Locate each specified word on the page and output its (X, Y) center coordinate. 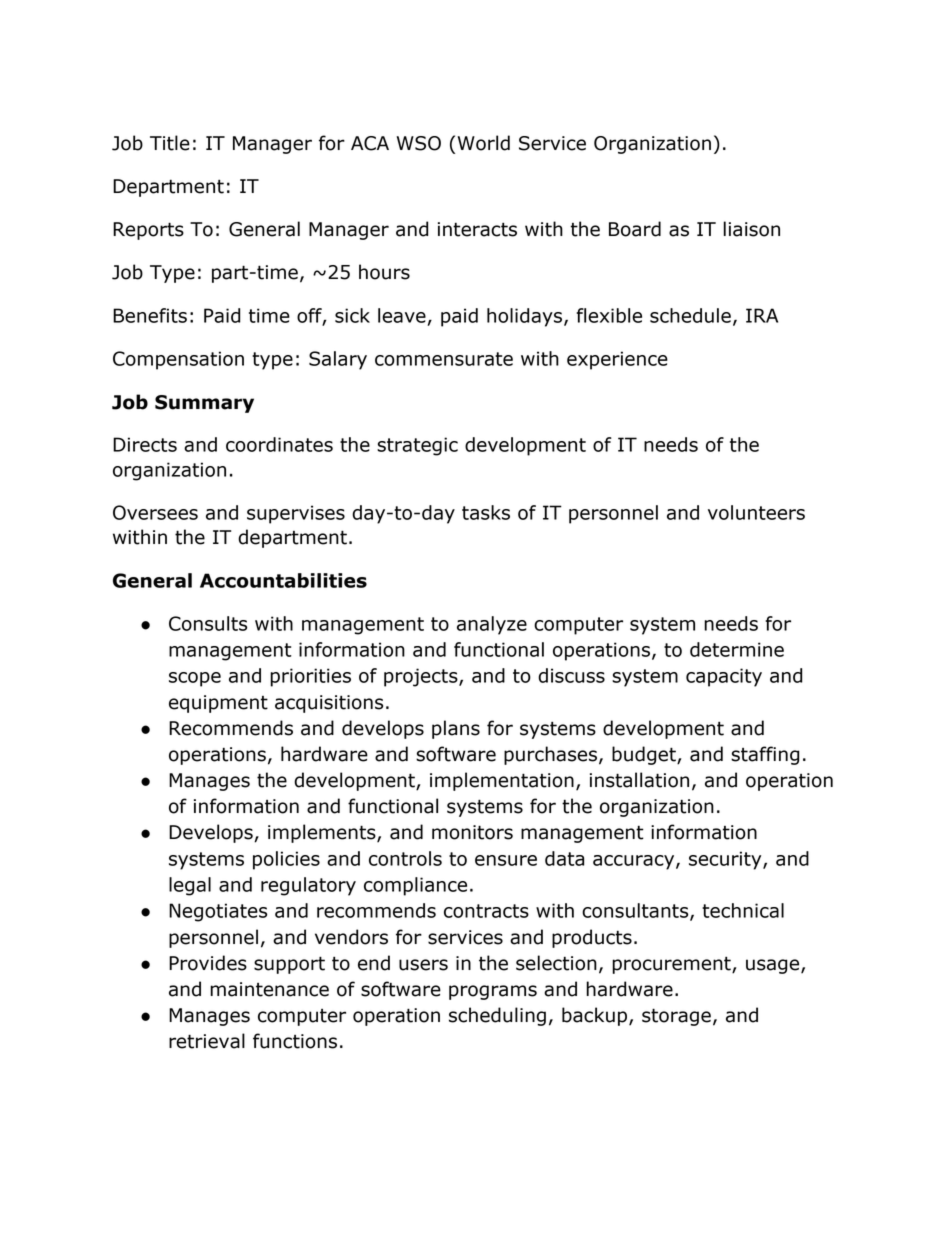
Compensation (178, 360)
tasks (486, 512)
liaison (751, 229)
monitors (472, 832)
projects (422, 677)
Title (170, 143)
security (726, 860)
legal (190, 886)
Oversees (155, 512)
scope (195, 679)
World (483, 143)
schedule (690, 315)
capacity (724, 677)
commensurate (444, 359)
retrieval (207, 1041)
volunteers (756, 512)
